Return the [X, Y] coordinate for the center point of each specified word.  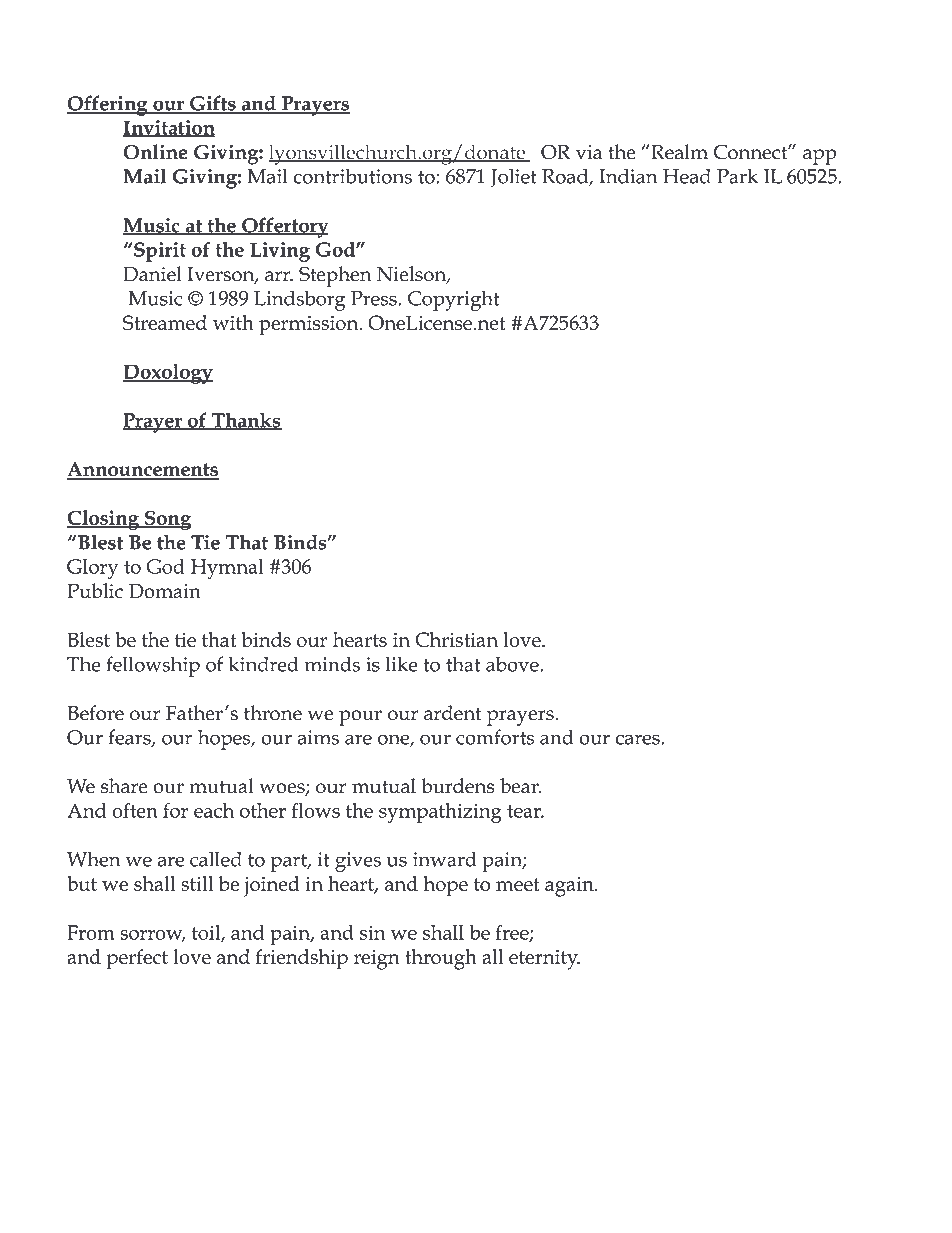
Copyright [454, 300]
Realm [678, 152]
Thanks [245, 421]
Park [737, 176]
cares [639, 739]
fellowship [153, 666]
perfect [137, 959]
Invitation [169, 128]
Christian [456, 639]
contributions [352, 176]
